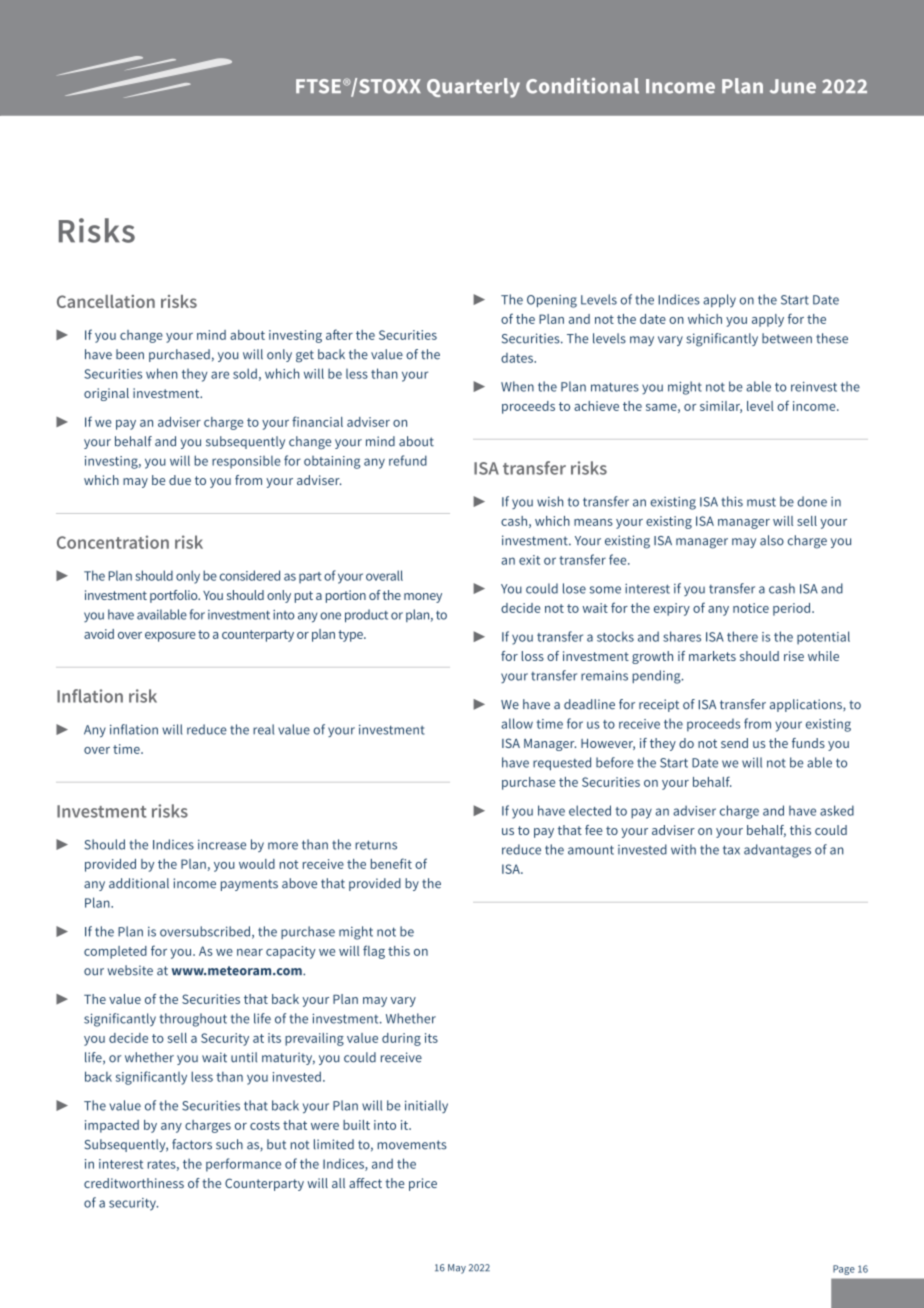  I want to click on price, so click(423, 1184).
